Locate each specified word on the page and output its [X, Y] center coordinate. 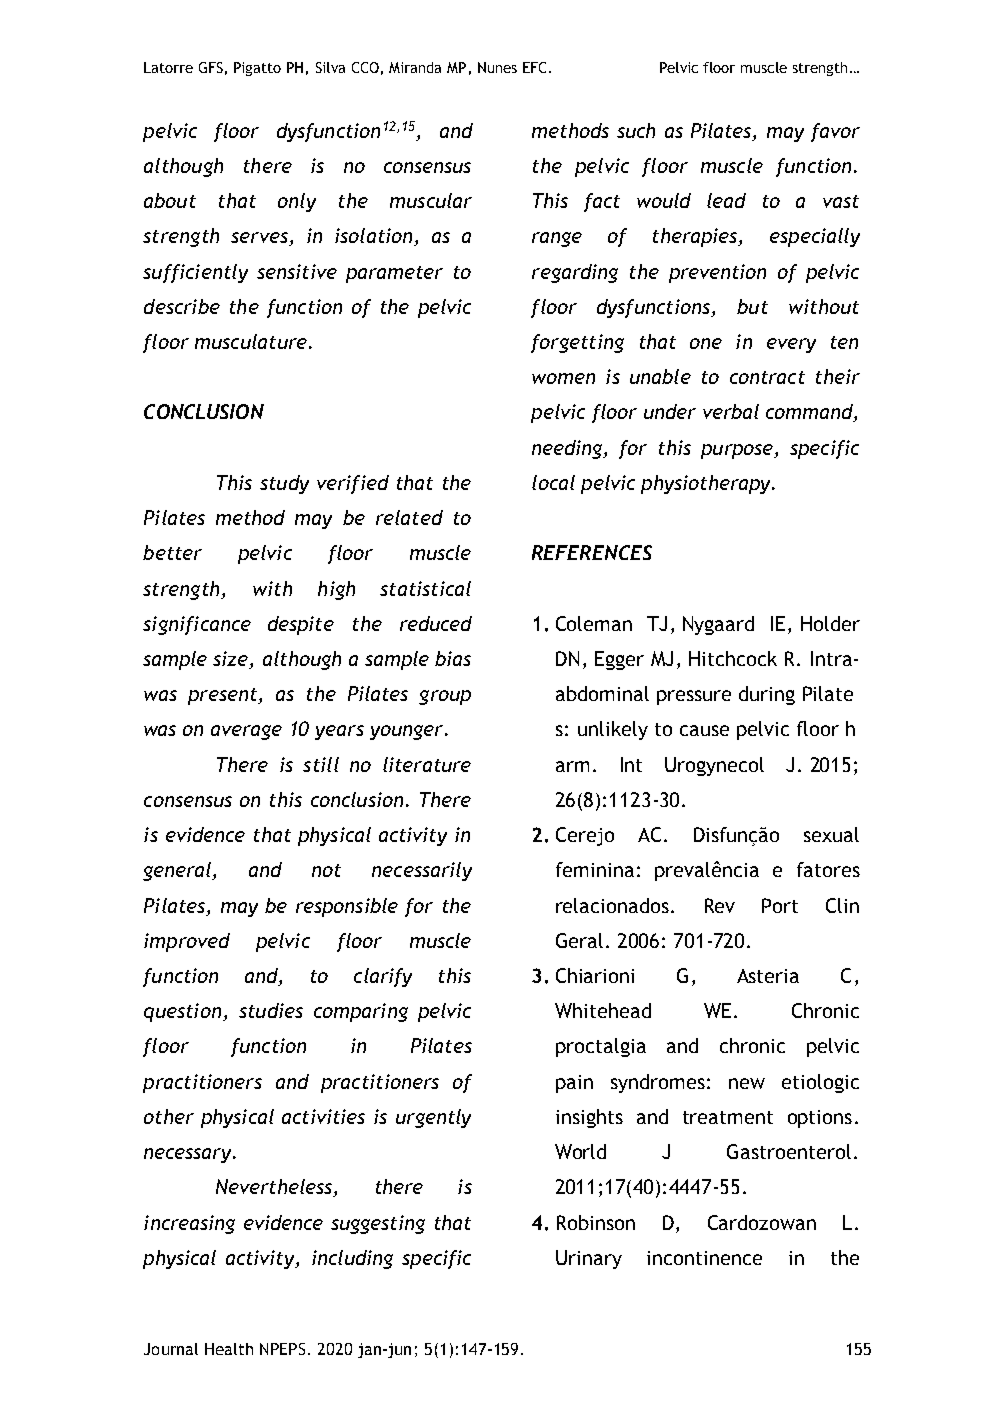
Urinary [589, 1259]
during [767, 695]
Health [229, 1349]
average [246, 732]
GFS [211, 67]
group [445, 697]
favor [835, 132]
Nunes [497, 67]
